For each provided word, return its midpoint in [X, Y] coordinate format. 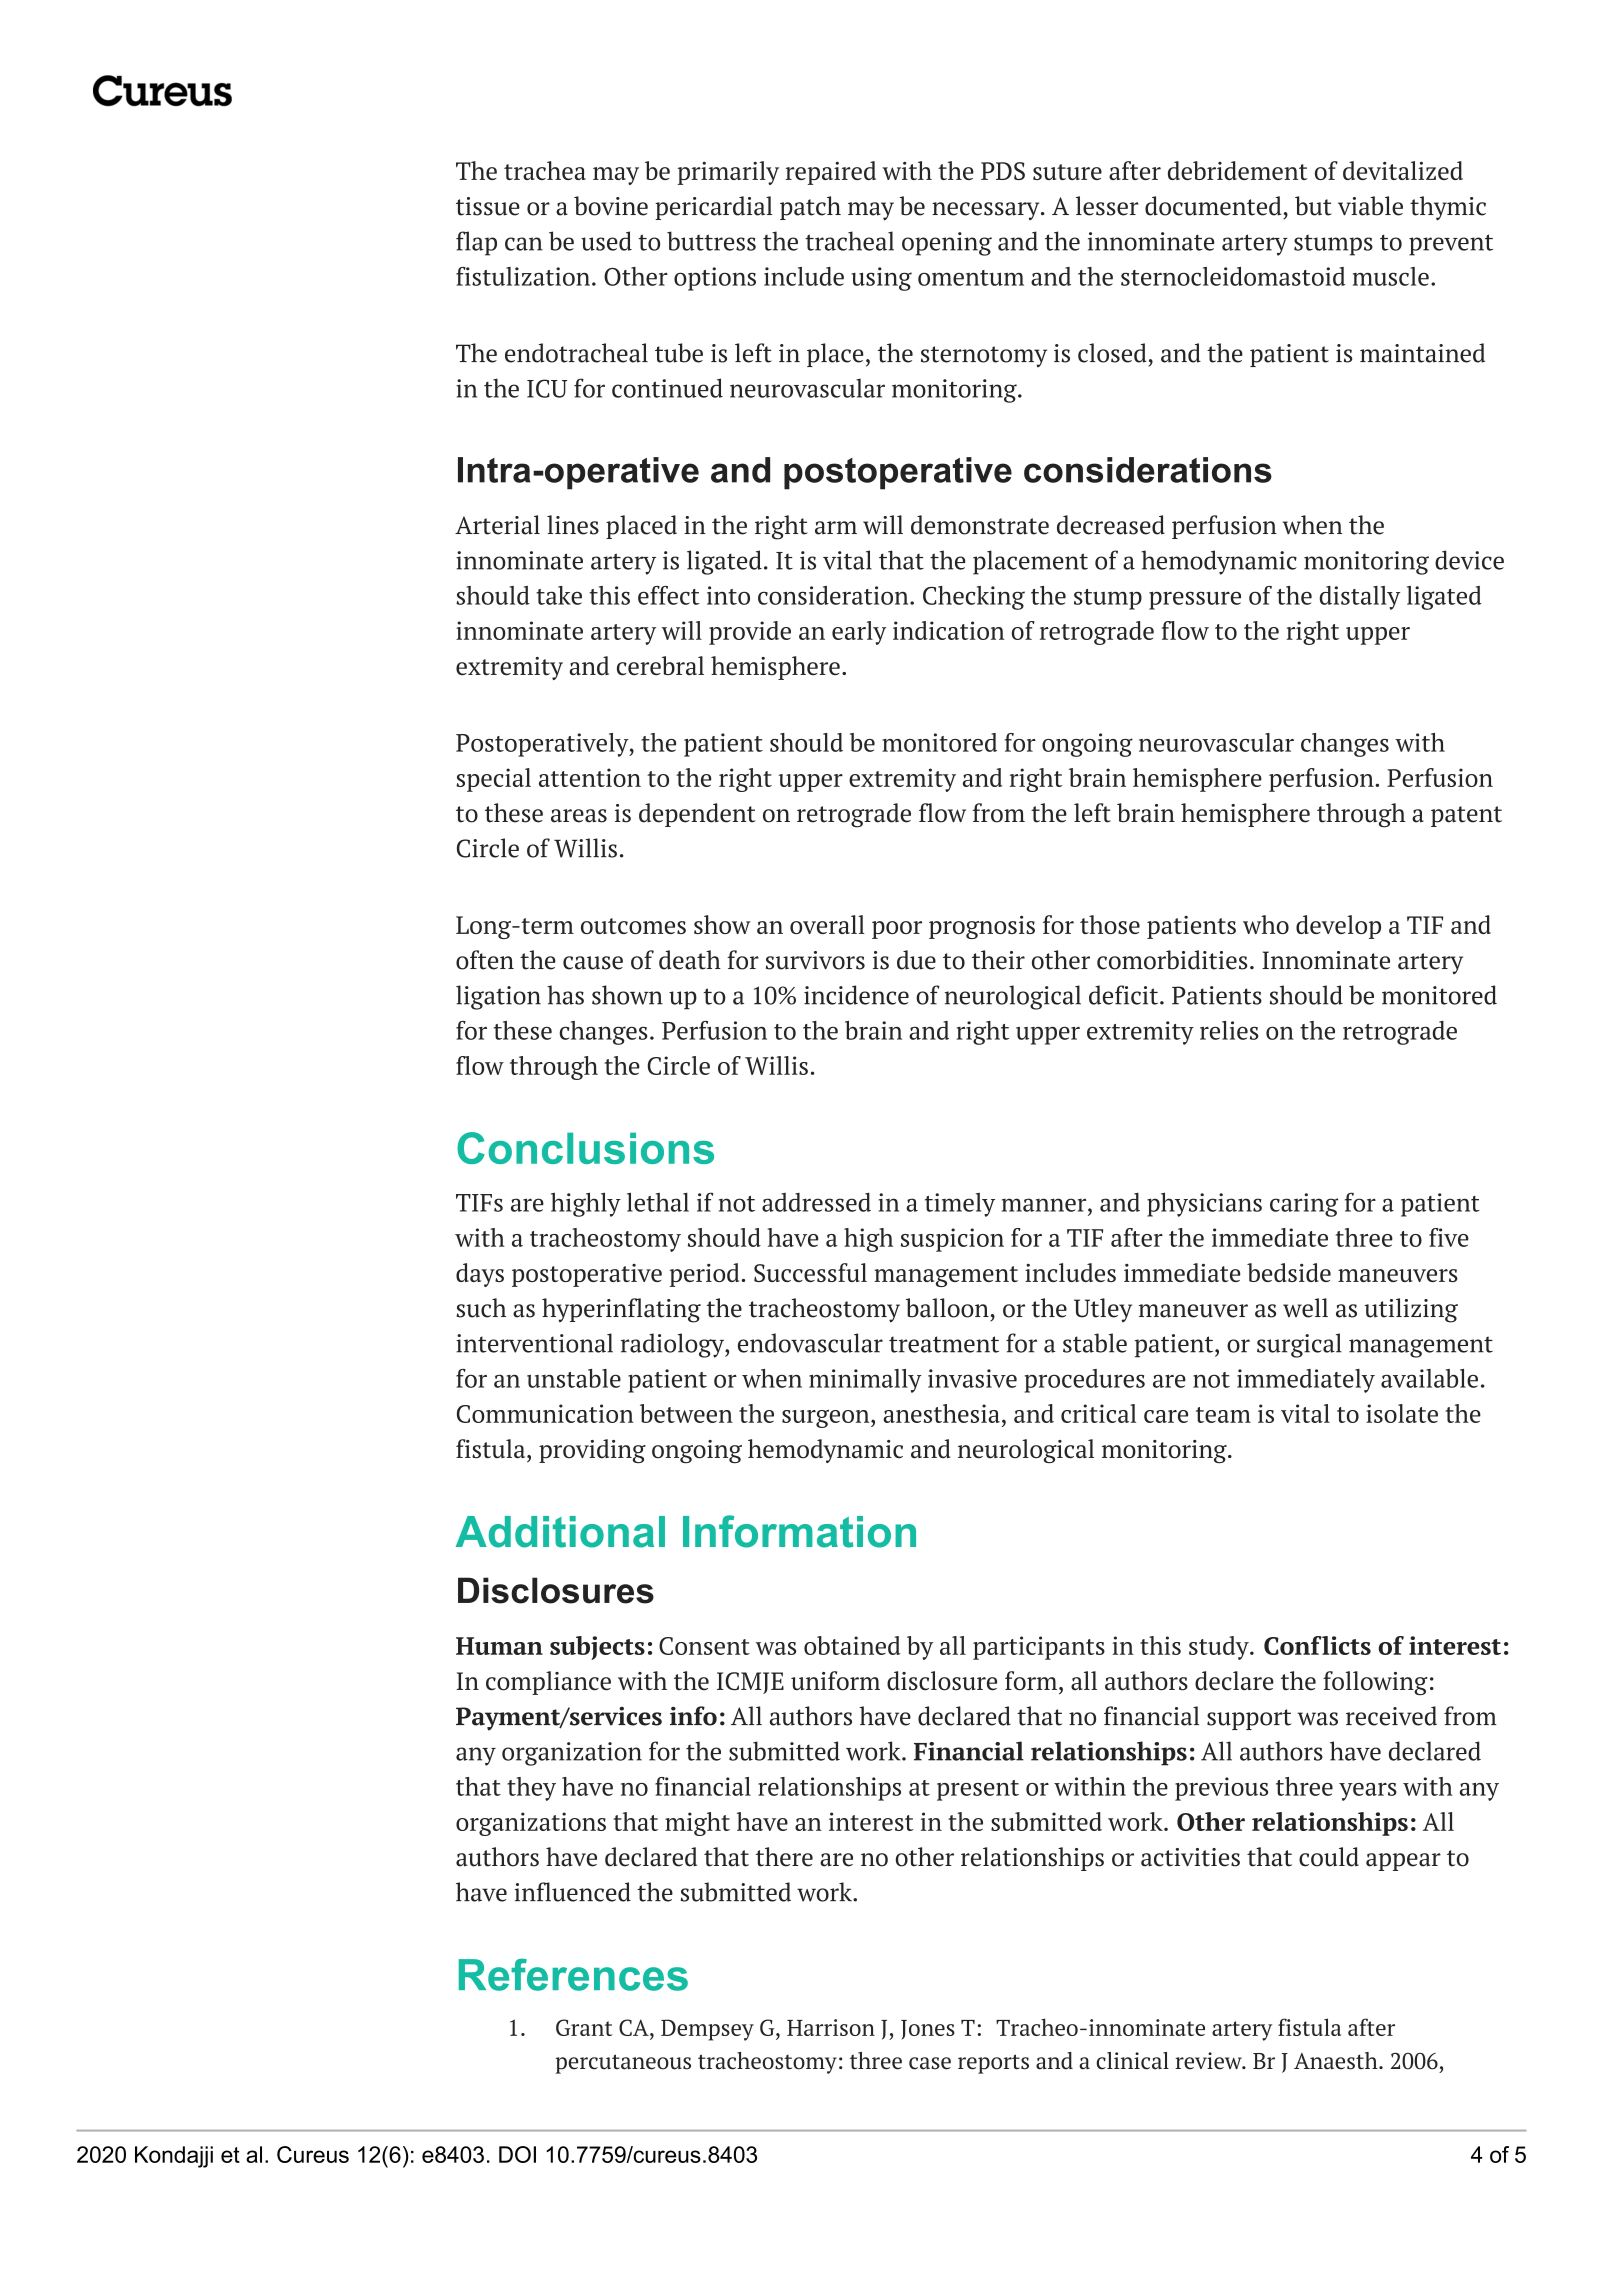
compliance [548, 1683]
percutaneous [623, 2064]
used [606, 241]
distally [1360, 598]
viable [1370, 206]
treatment [944, 1344]
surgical [1299, 1345]
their [998, 960]
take [559, 595]
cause [593, 963]
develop [1338, 927]
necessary [987, 211]
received [1391, 1716]
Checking [974, 598]
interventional [534, 1343]
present [978, 1790]
